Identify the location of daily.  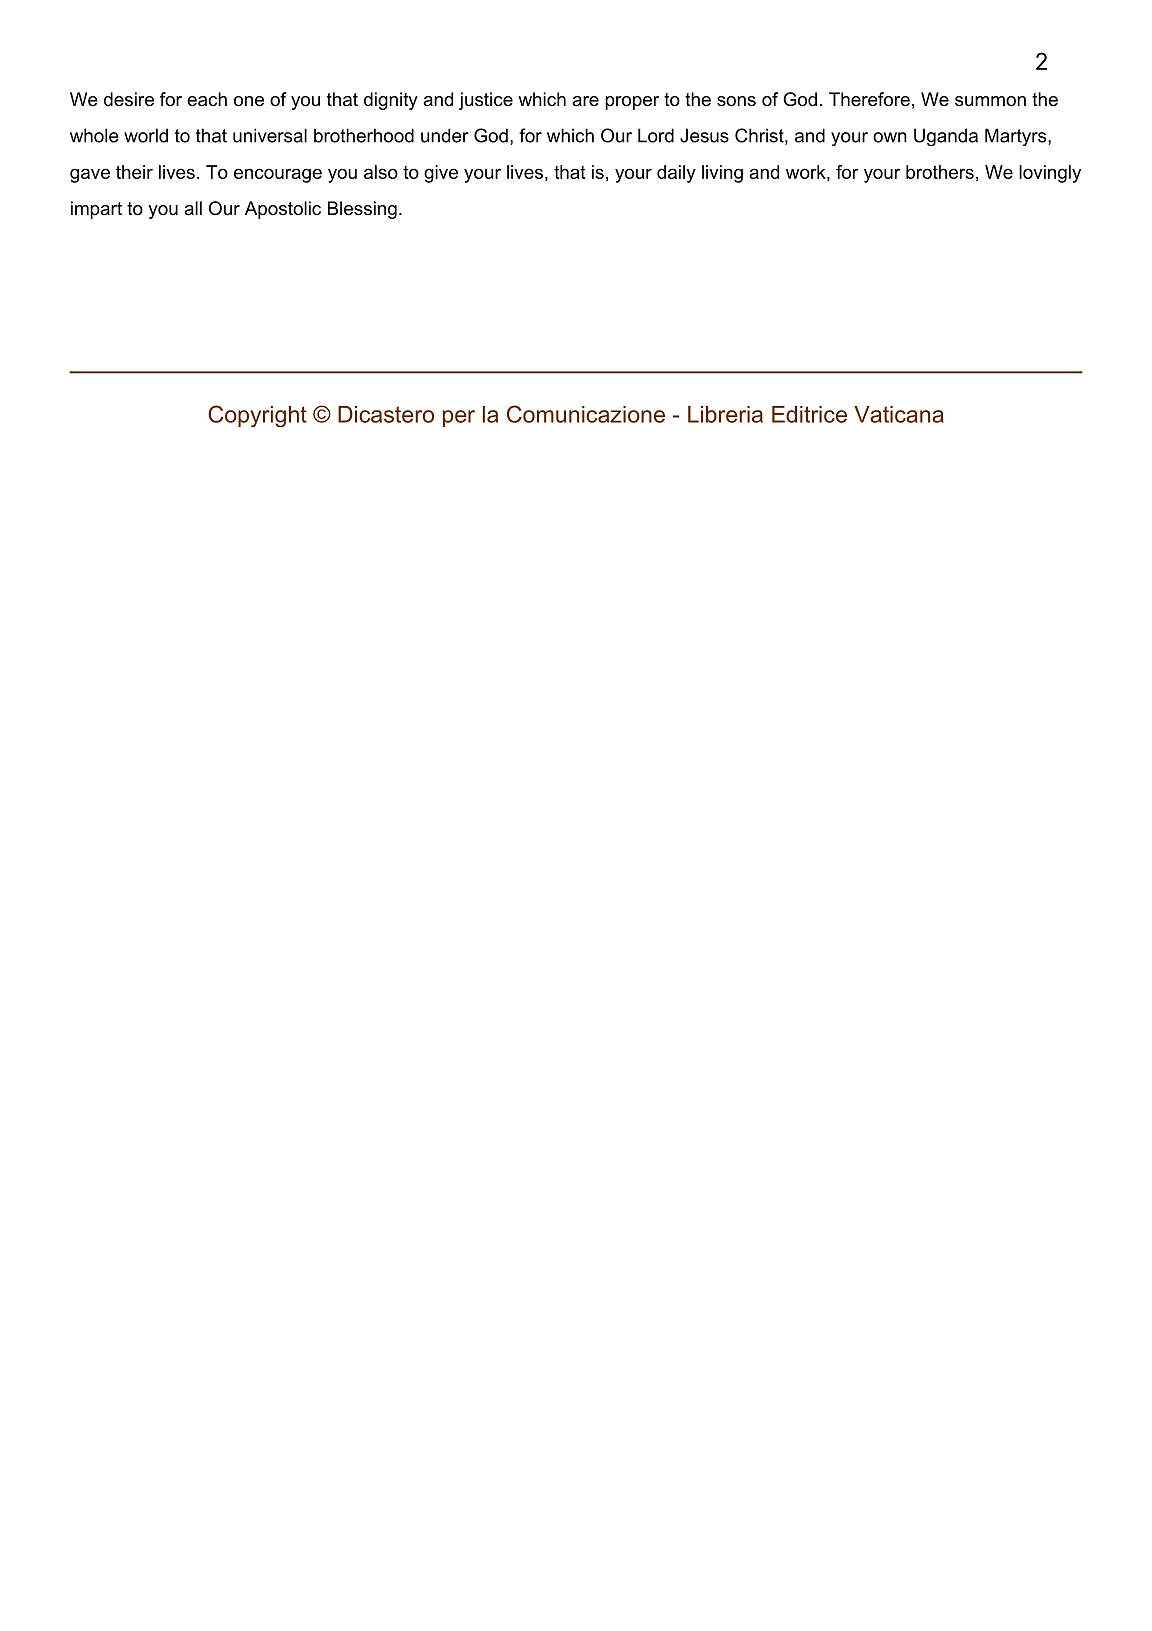
(676, 174).
